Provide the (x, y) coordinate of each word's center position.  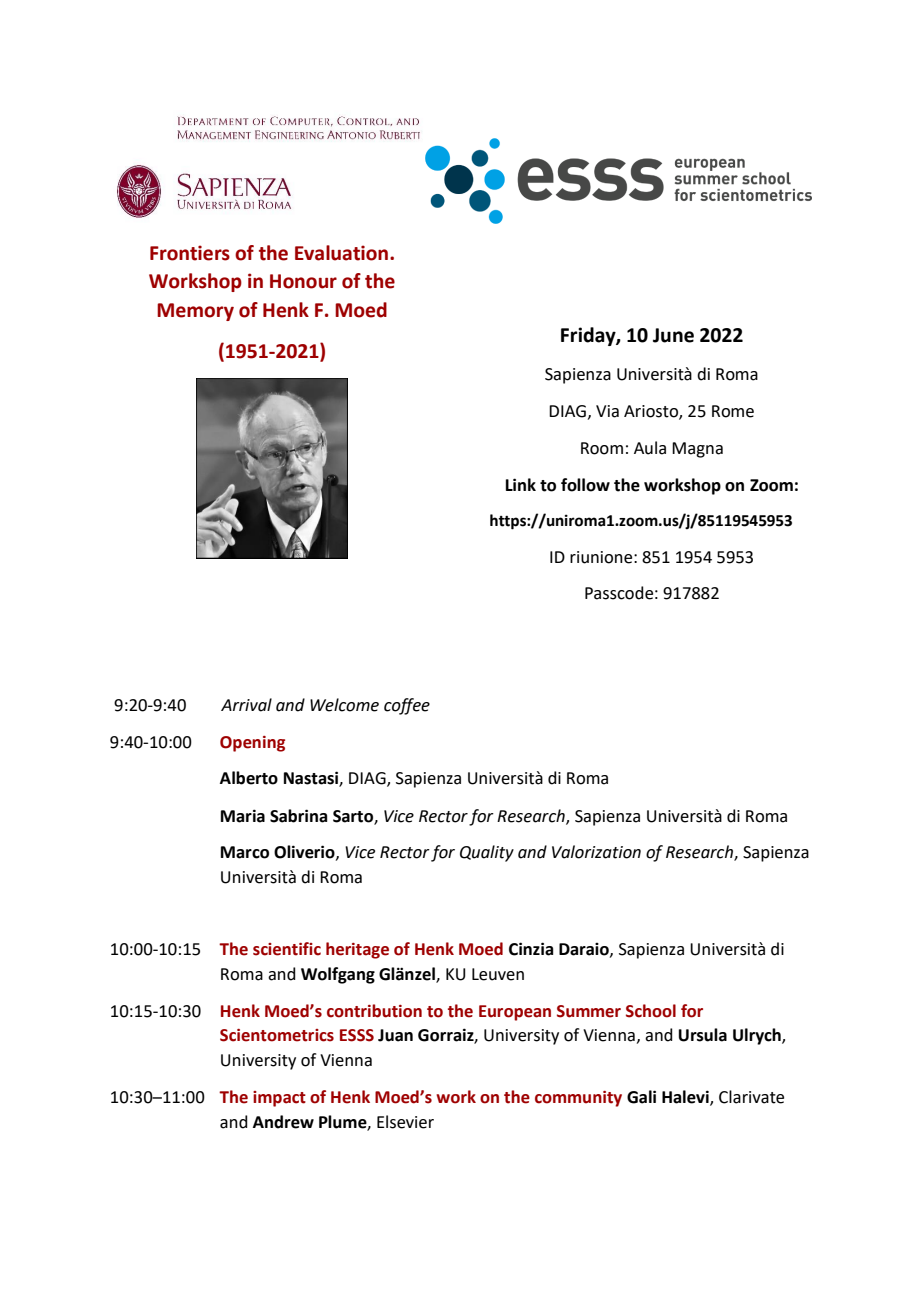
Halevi (686, 1098)
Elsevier (405, 1122)
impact (279, 1099)
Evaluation (341, 253)
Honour (303, 281)
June (673, 335)
